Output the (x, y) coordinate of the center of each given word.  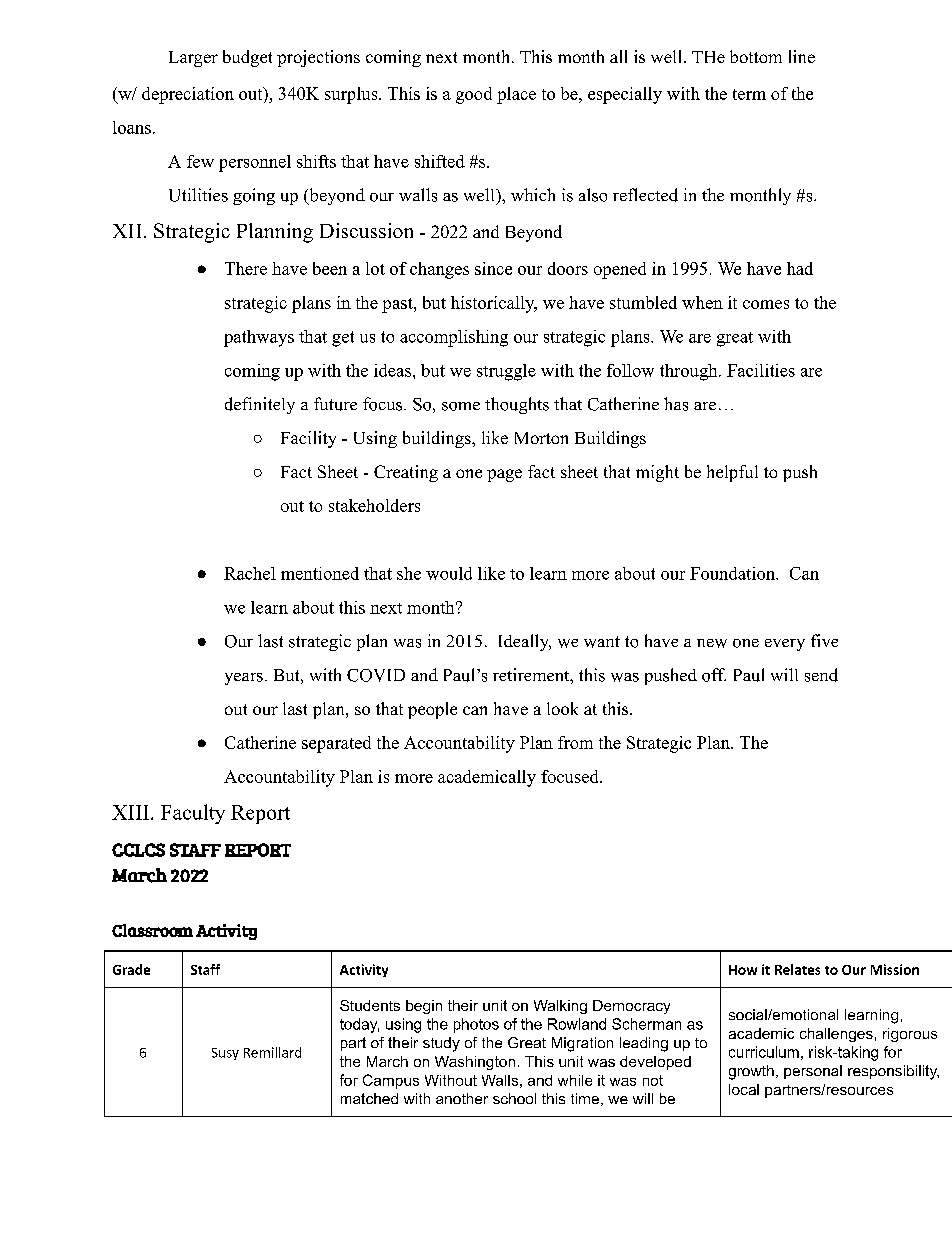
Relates (797, 969)
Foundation (733, 573)
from (575, 742)
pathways (259, 338)
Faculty (193, 814)
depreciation (188, 95)
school (514, 1098)
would (449, 573)
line (802, 56)
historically (494, 304)
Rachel (250, 573)
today (359, 1025)
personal (813, 1072)
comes (766, 304)
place (516, 95)
